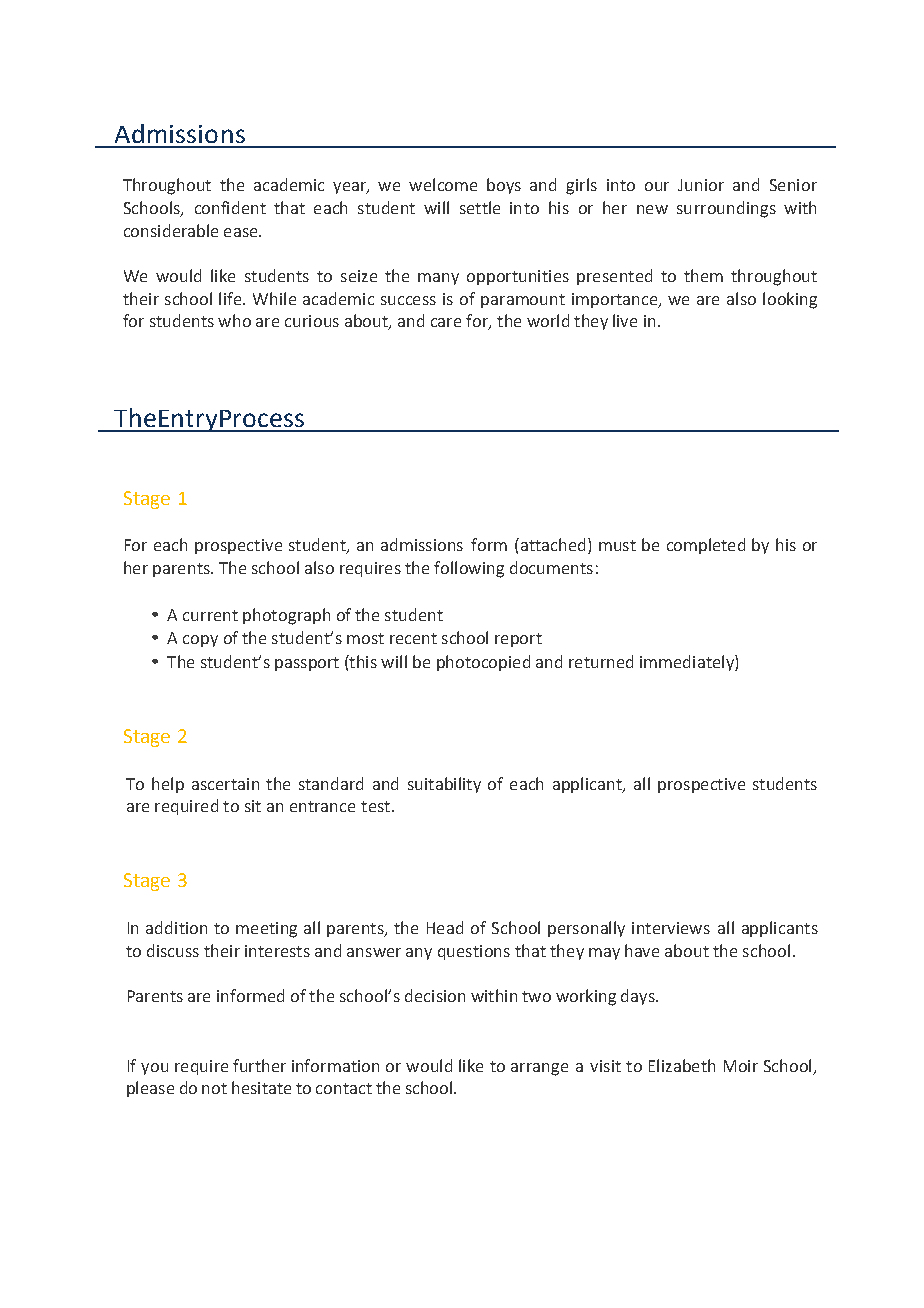  Describe the element at coordinates (688, 663) in the screenshot. I see `immediately` at that location.
